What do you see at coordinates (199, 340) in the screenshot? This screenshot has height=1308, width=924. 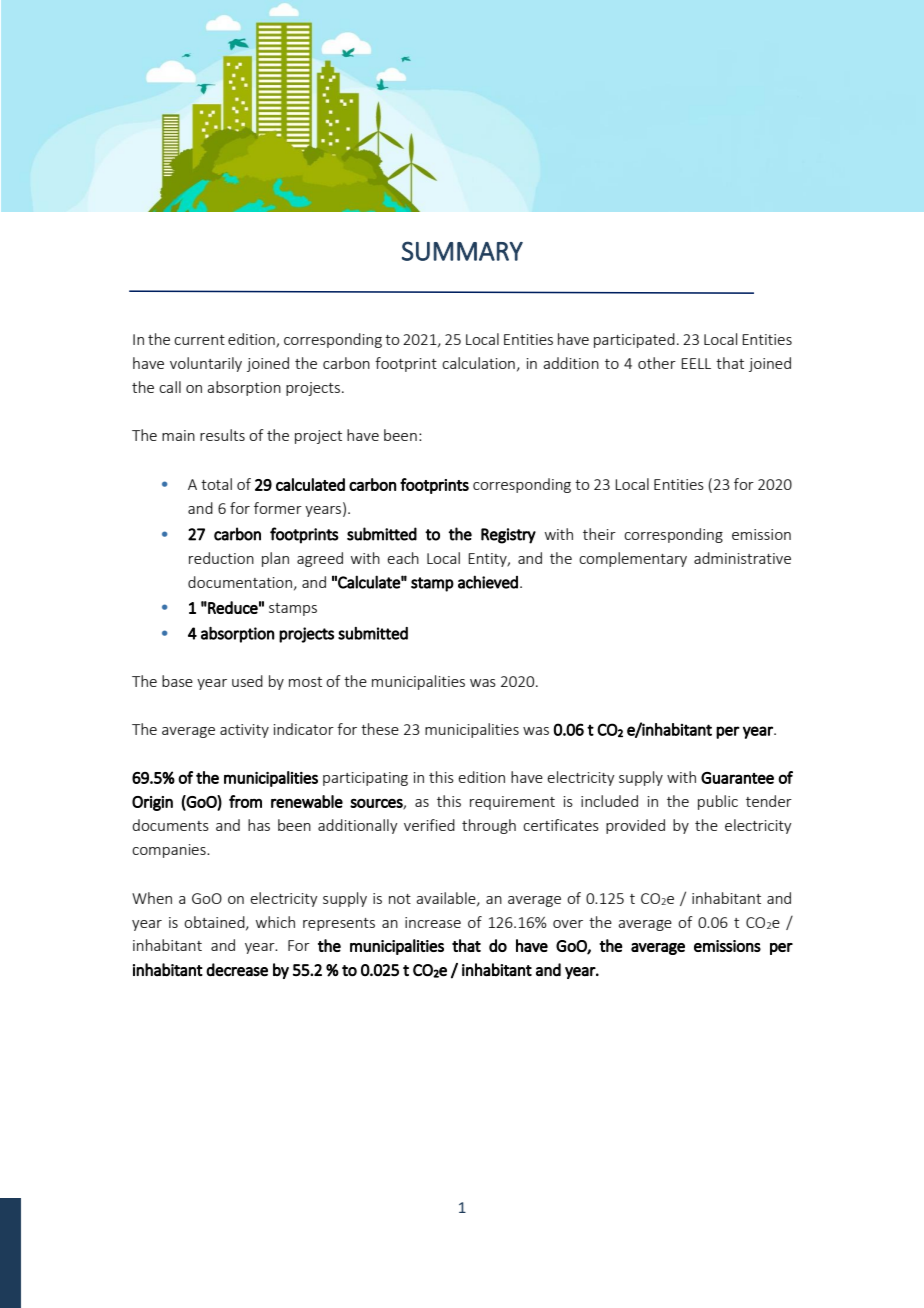 I see `current` at bounding box center [199, 340].
